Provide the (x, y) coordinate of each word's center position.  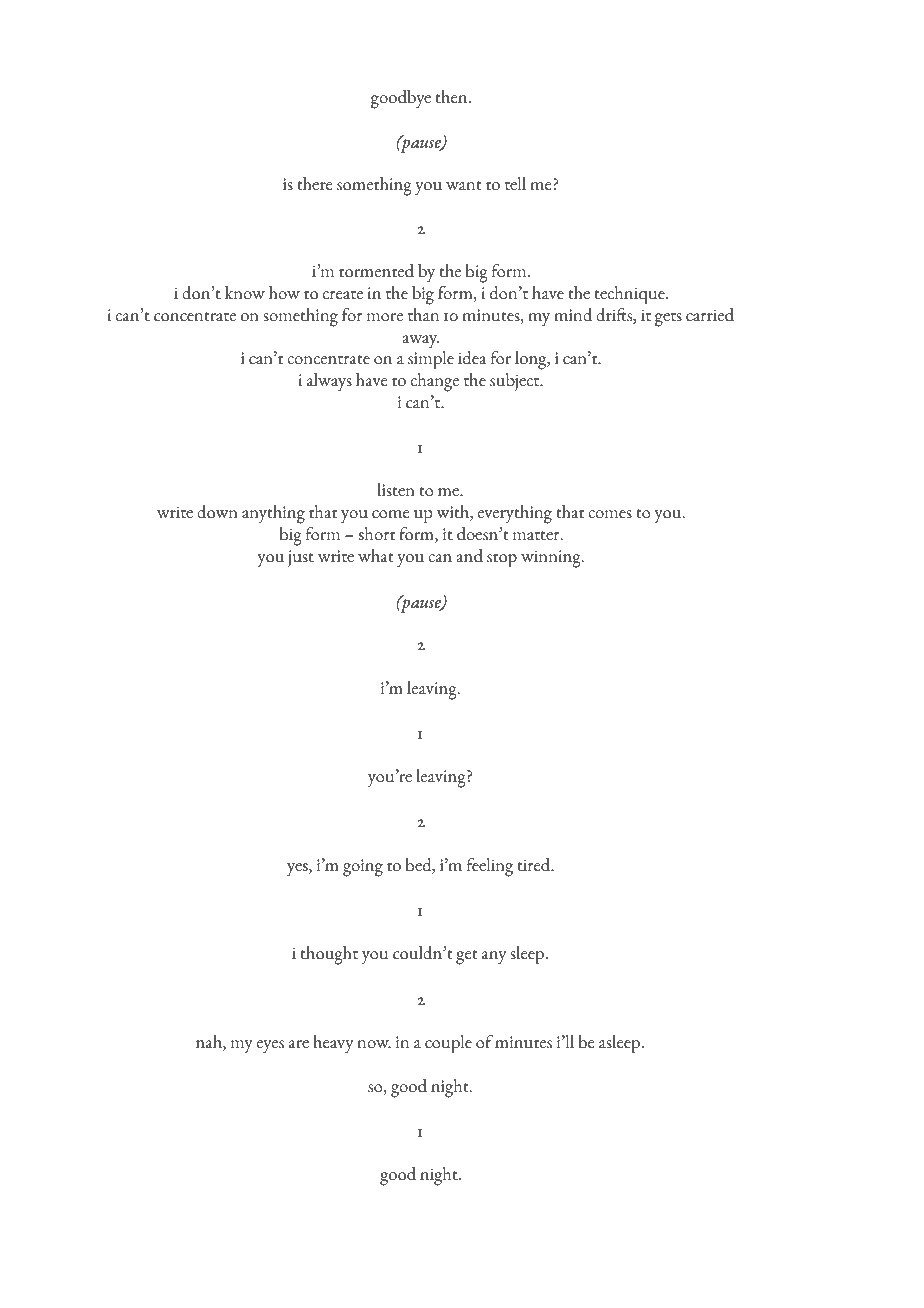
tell (515, 184)
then (453, 97)
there (314, 184)
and (469, 556)
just (301, 558)
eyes (270, 1047)
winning (552, 559)
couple (448, 1044)
